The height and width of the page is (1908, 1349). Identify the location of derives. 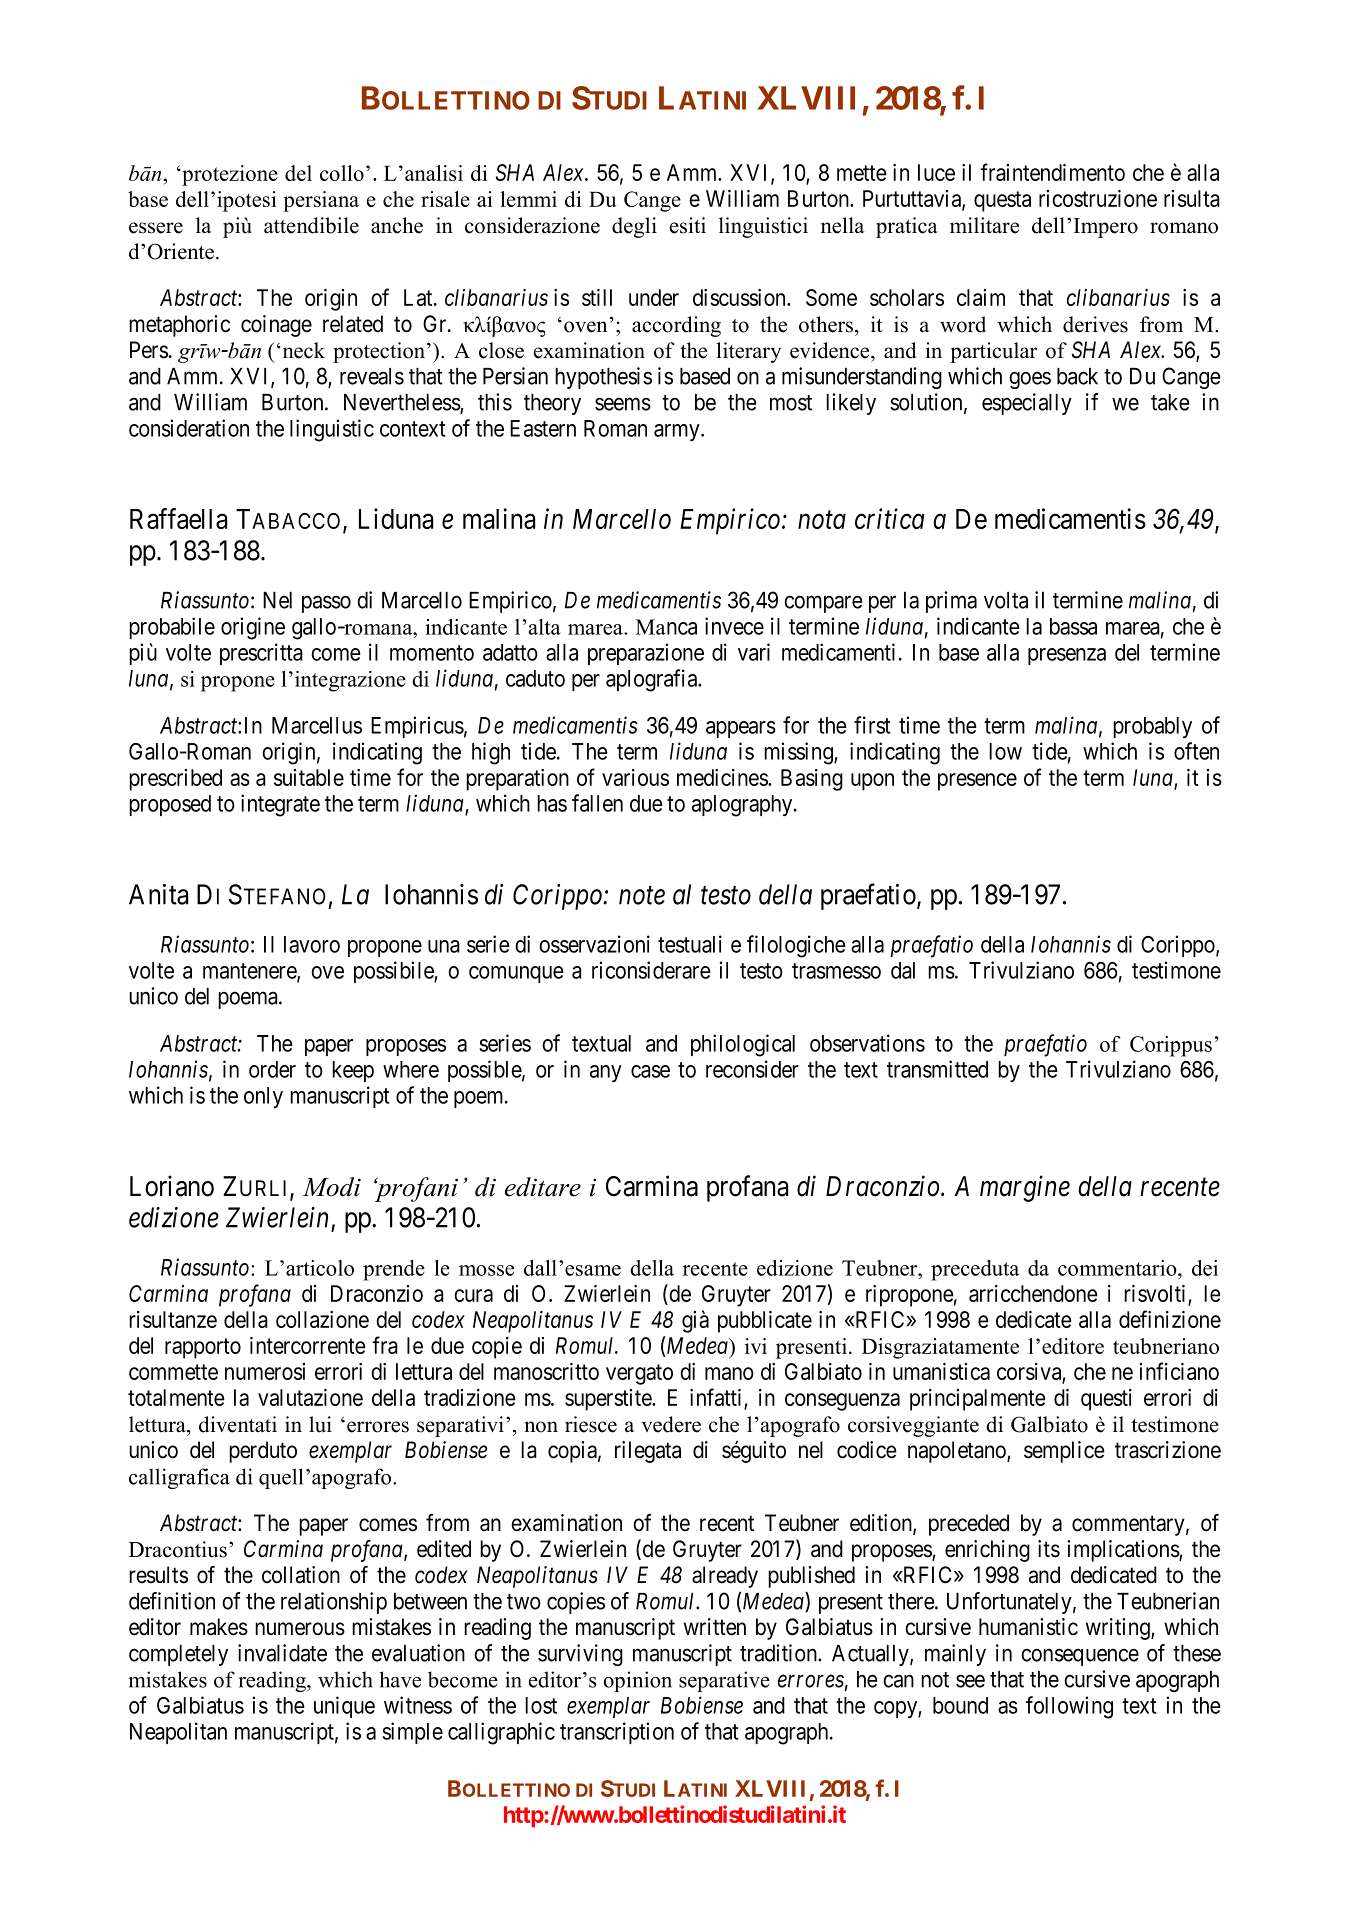
(1095, 324).
